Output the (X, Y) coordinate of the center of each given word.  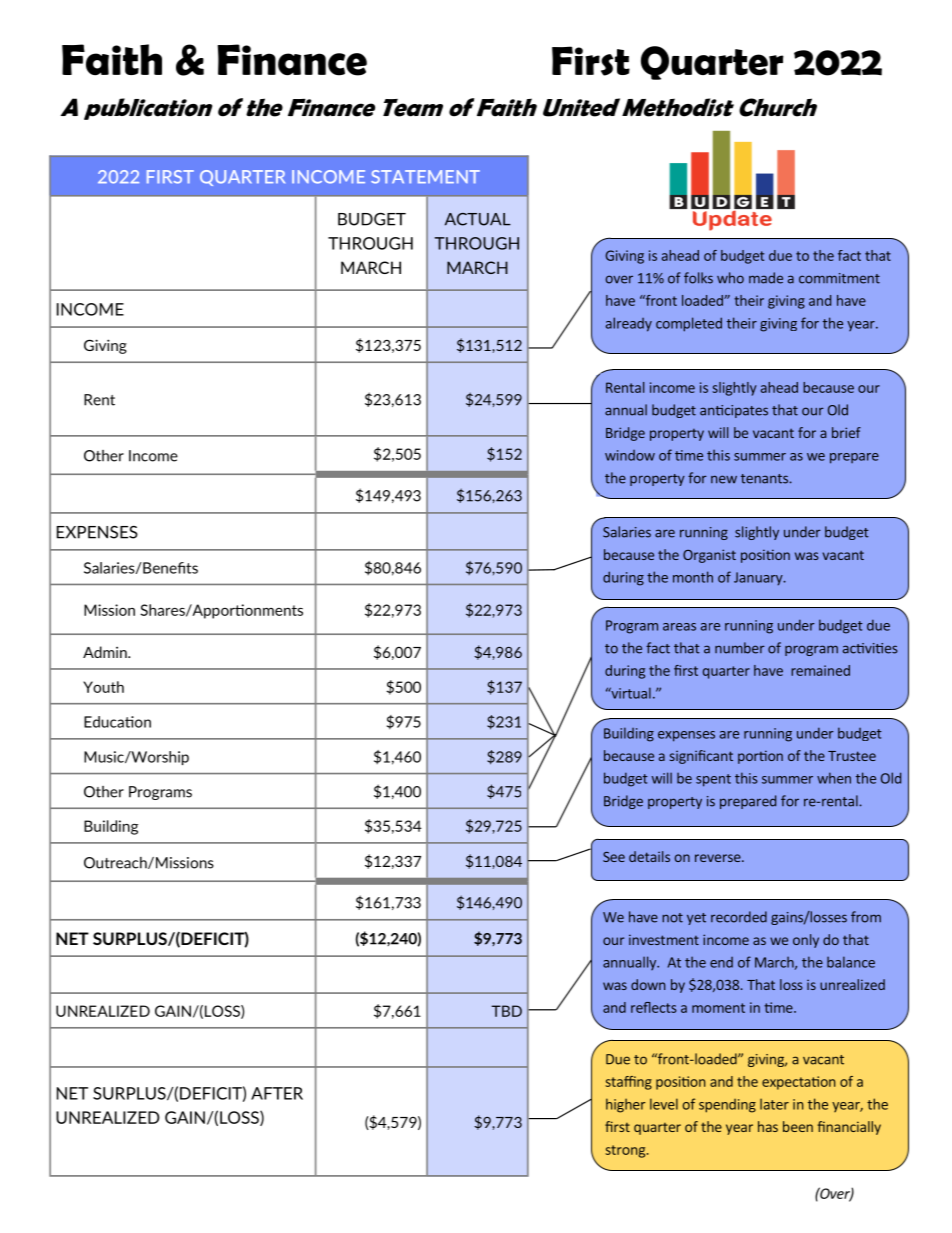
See (614, 857)
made (766, 278)
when (834, 778)
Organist (709, 556)
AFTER (277, 1093)
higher (626, 1105)
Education (117, 722)
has (768, 1126)
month (693, 577)
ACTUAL (478, 219)
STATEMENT (425, 177)
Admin (106, 652)
